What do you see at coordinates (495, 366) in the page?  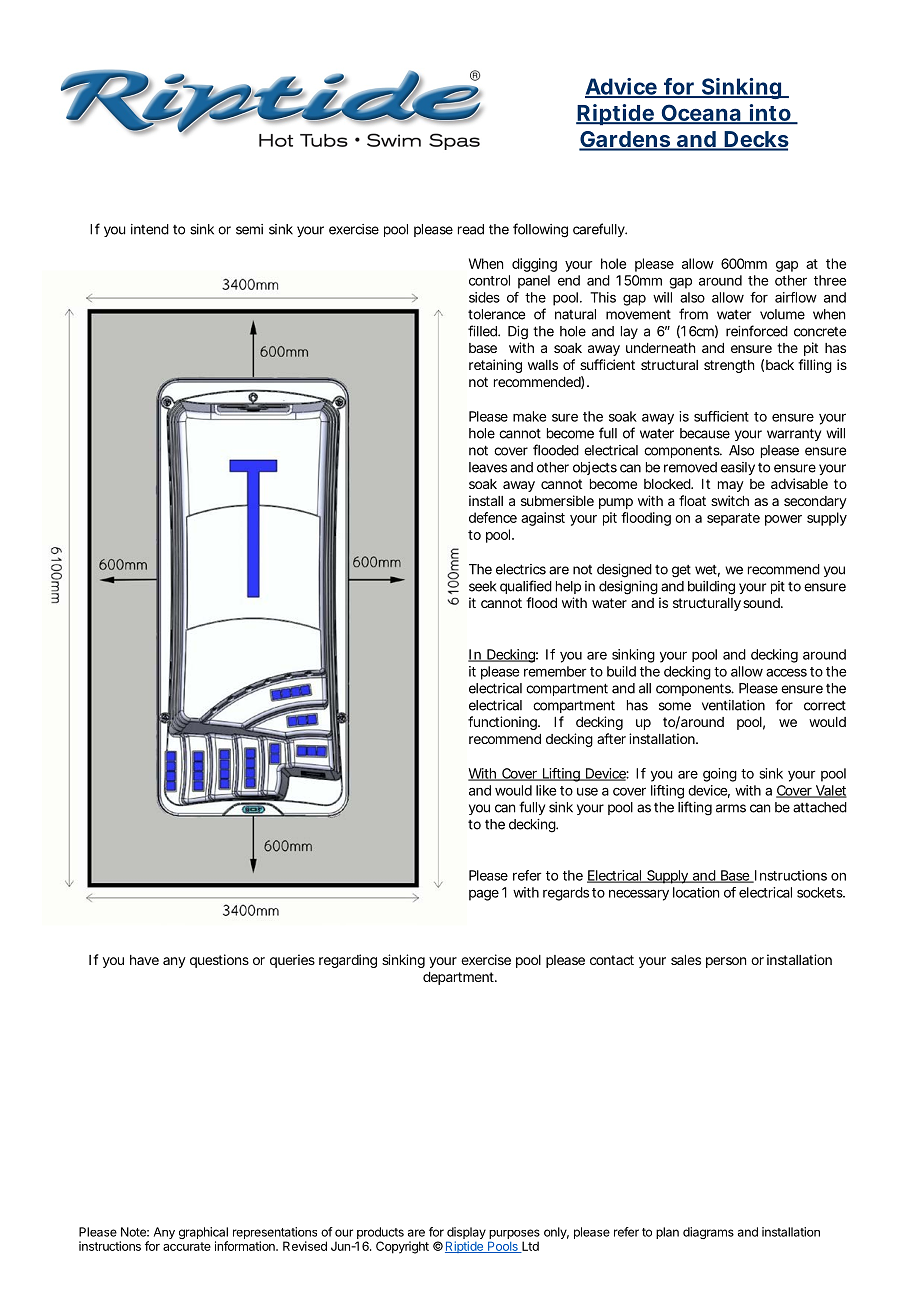 I see `retaining` at bounding box center [495, 366].
